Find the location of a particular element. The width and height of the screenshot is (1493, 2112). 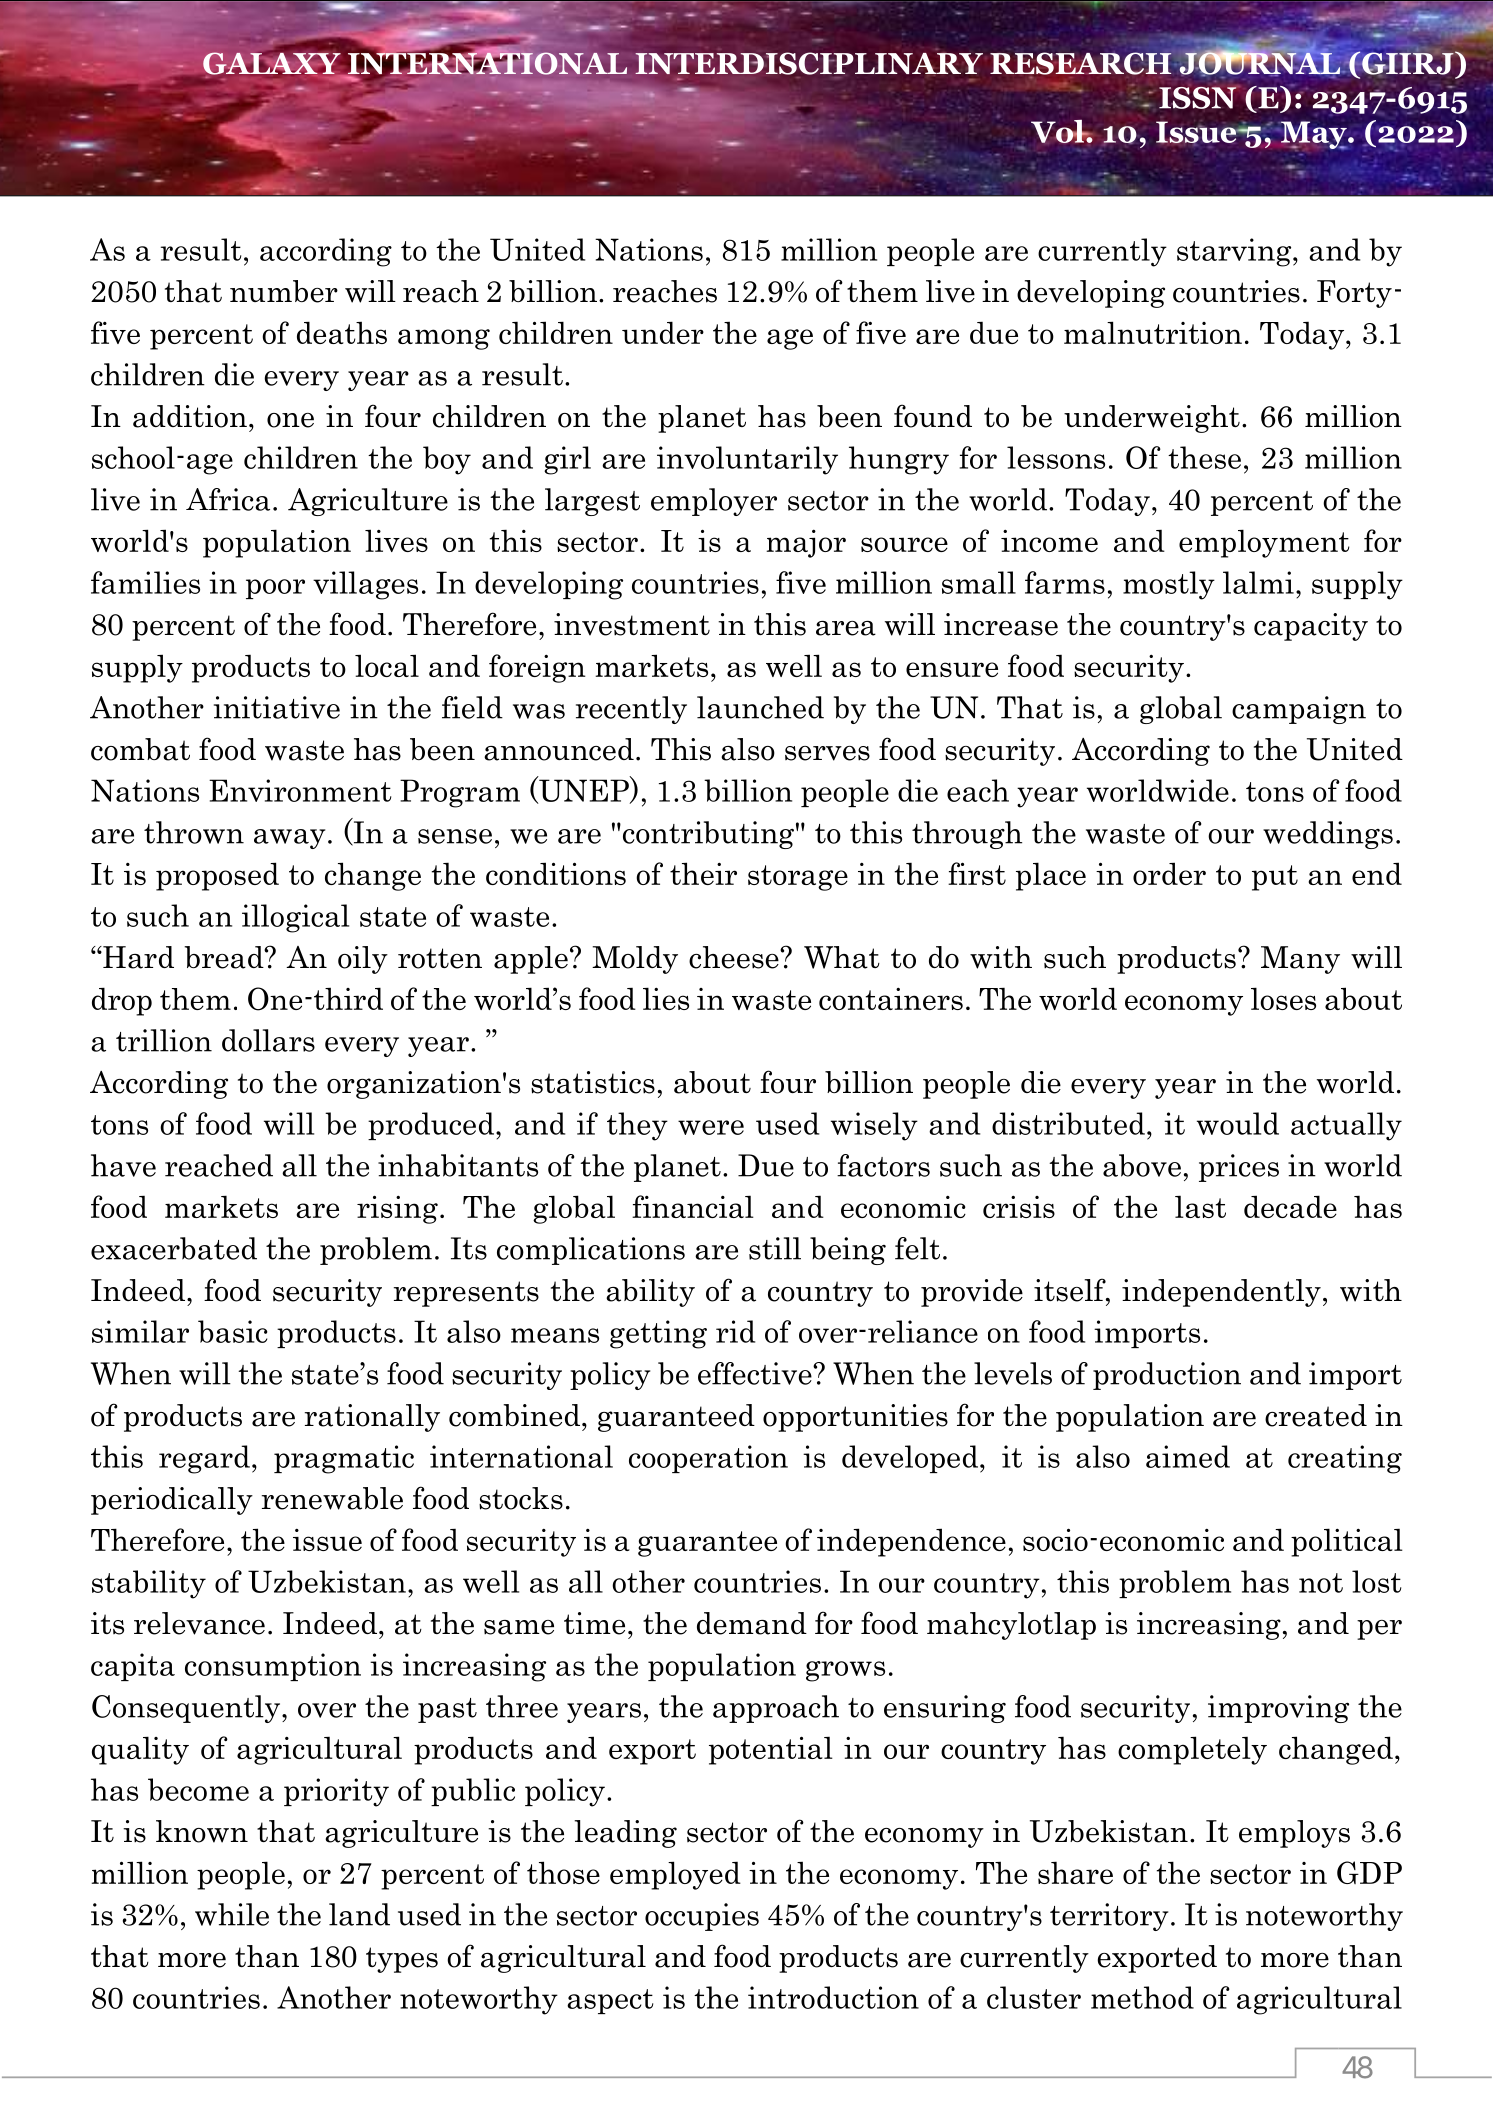

ISSN is located at coordinates (1199, 97).
